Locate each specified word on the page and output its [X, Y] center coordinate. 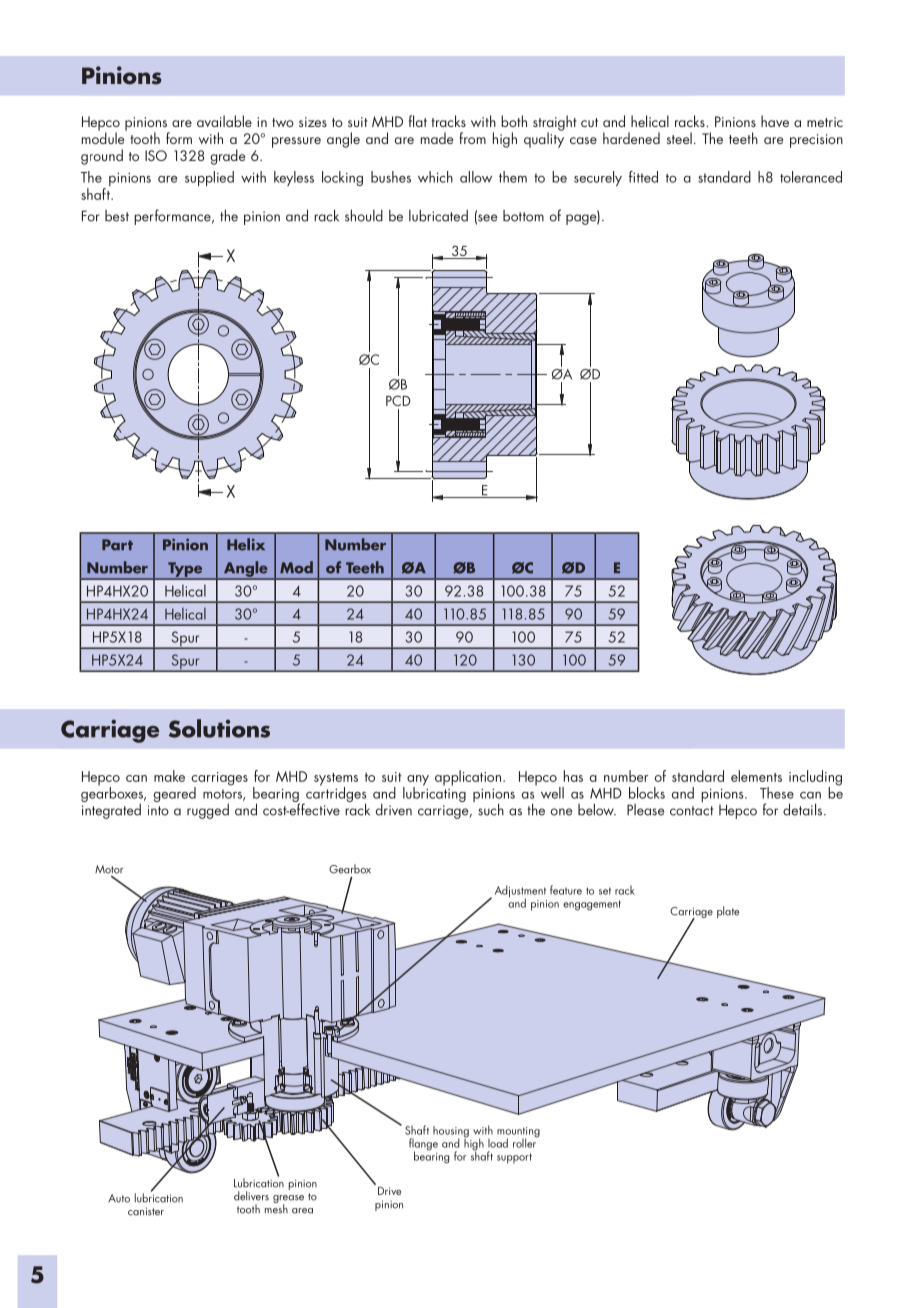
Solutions [219, 728]
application [469, 778]
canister [146, 1211]
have [775, 121]
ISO [156, 155]
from [472, 138]
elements [756, 776]
